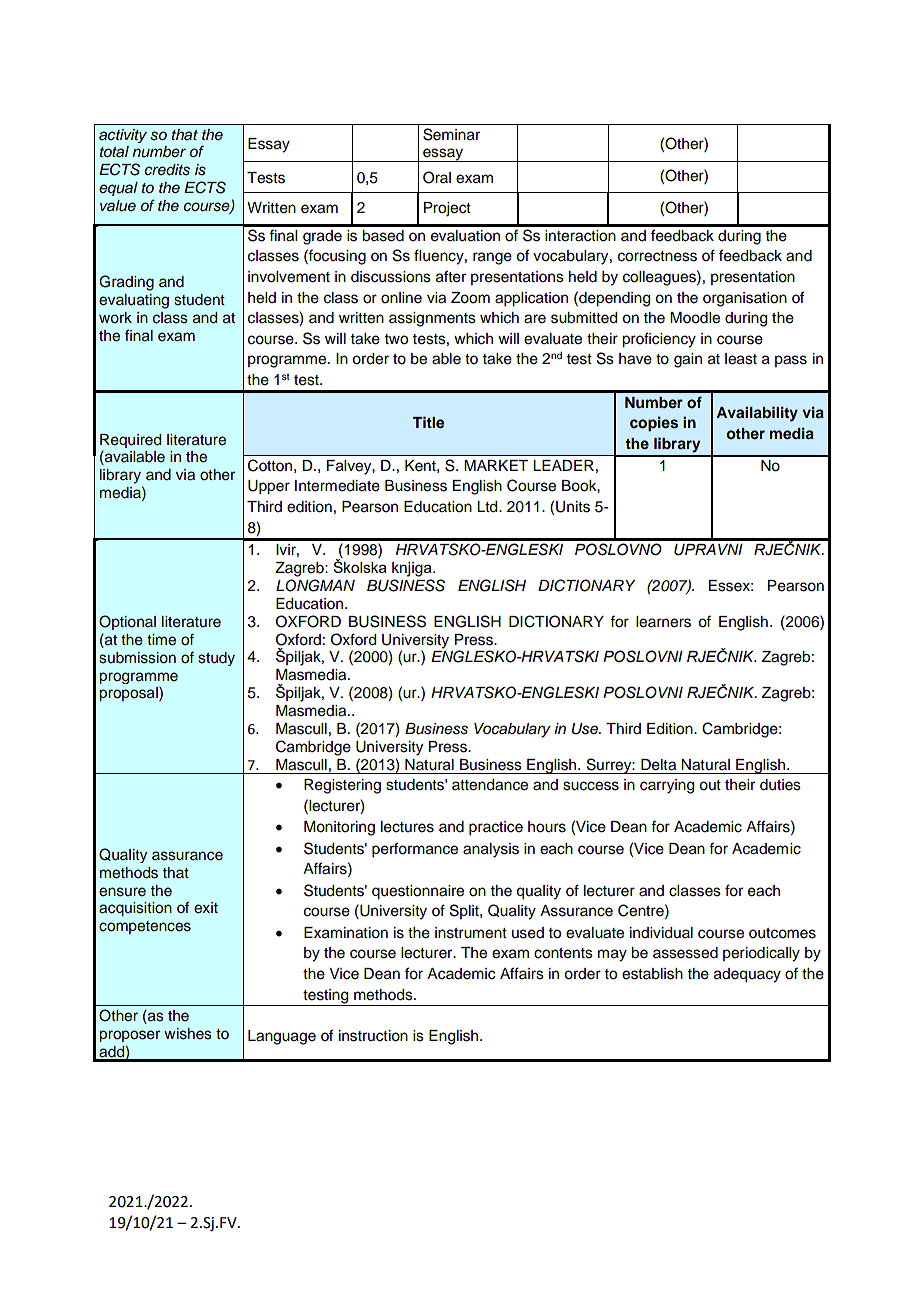  I want to click on two, so click(396, 339).
